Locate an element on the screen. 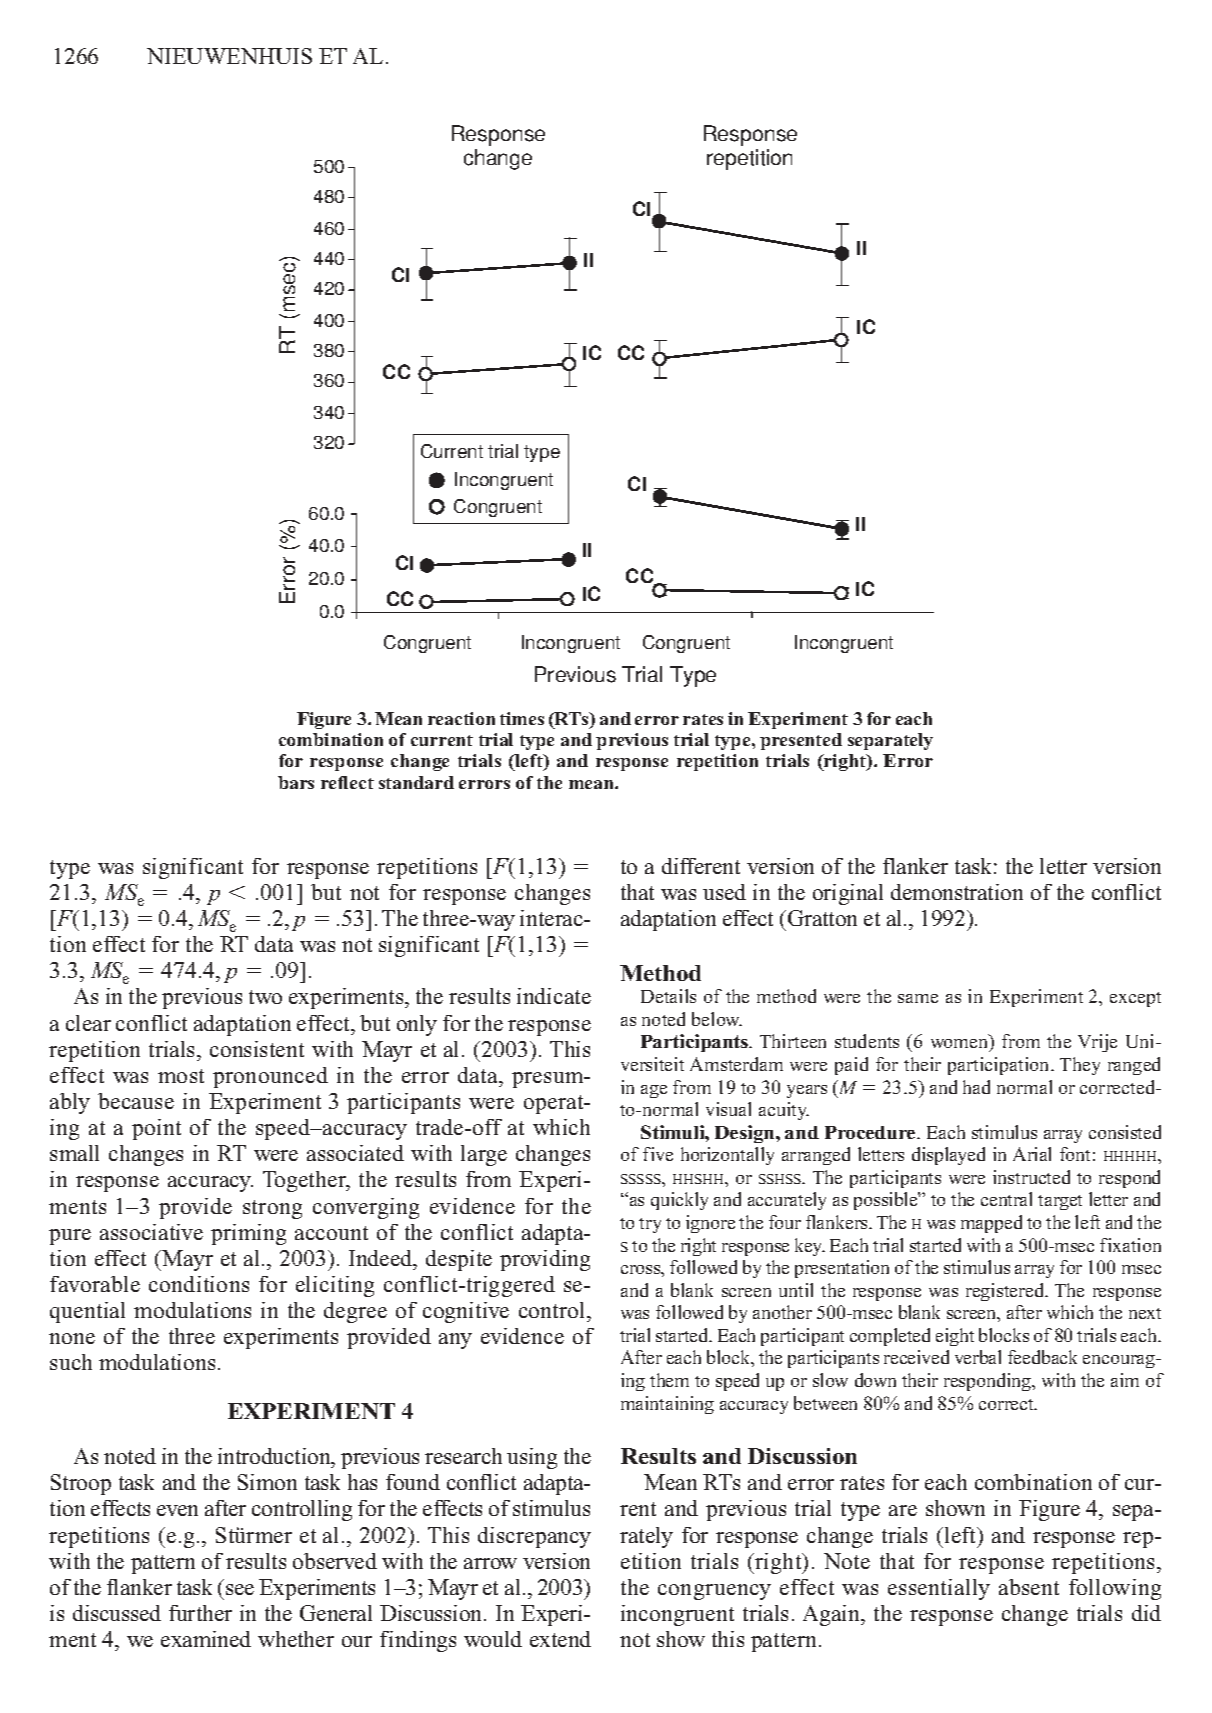  quickly is located at coordinates (679, 1201).
